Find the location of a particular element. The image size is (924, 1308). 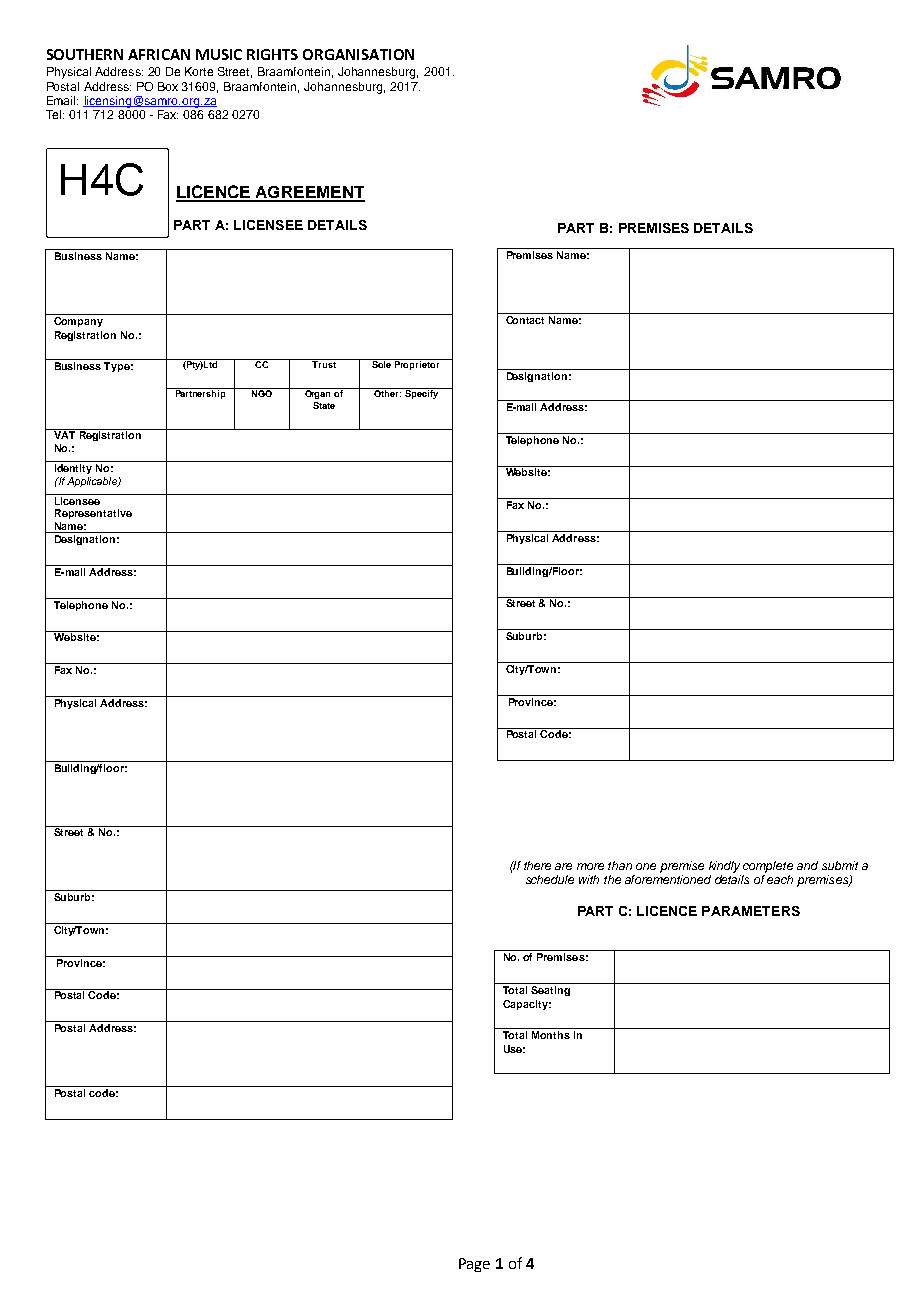

Contact is located at coordinates (526, 318).
